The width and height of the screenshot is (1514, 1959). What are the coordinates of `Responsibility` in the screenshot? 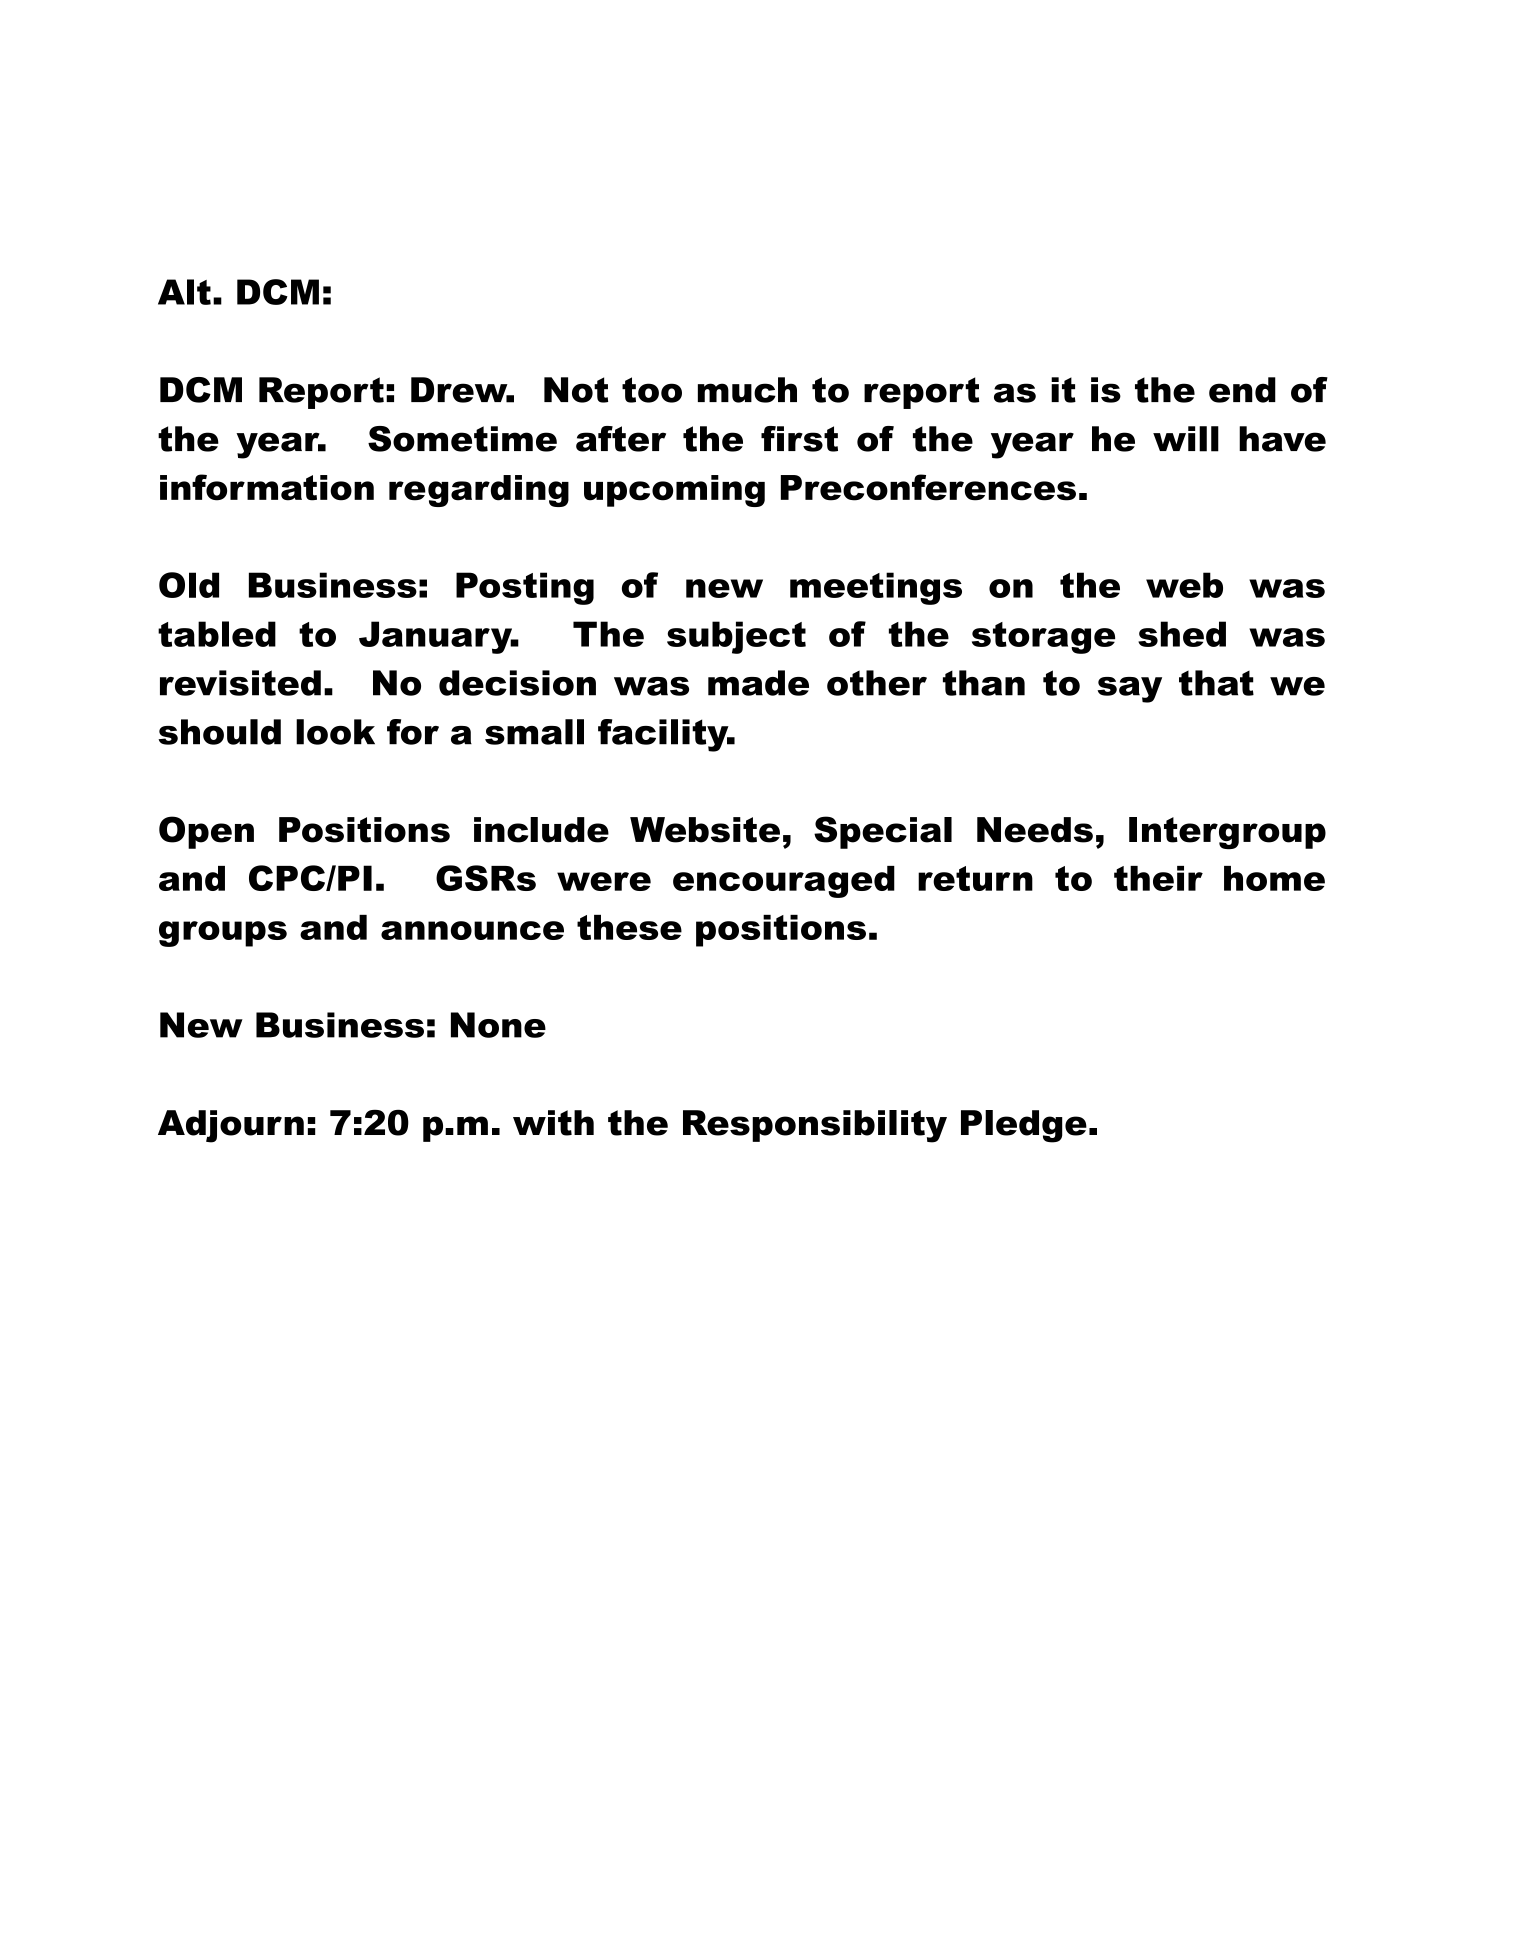 It's located at (815, 1126).
